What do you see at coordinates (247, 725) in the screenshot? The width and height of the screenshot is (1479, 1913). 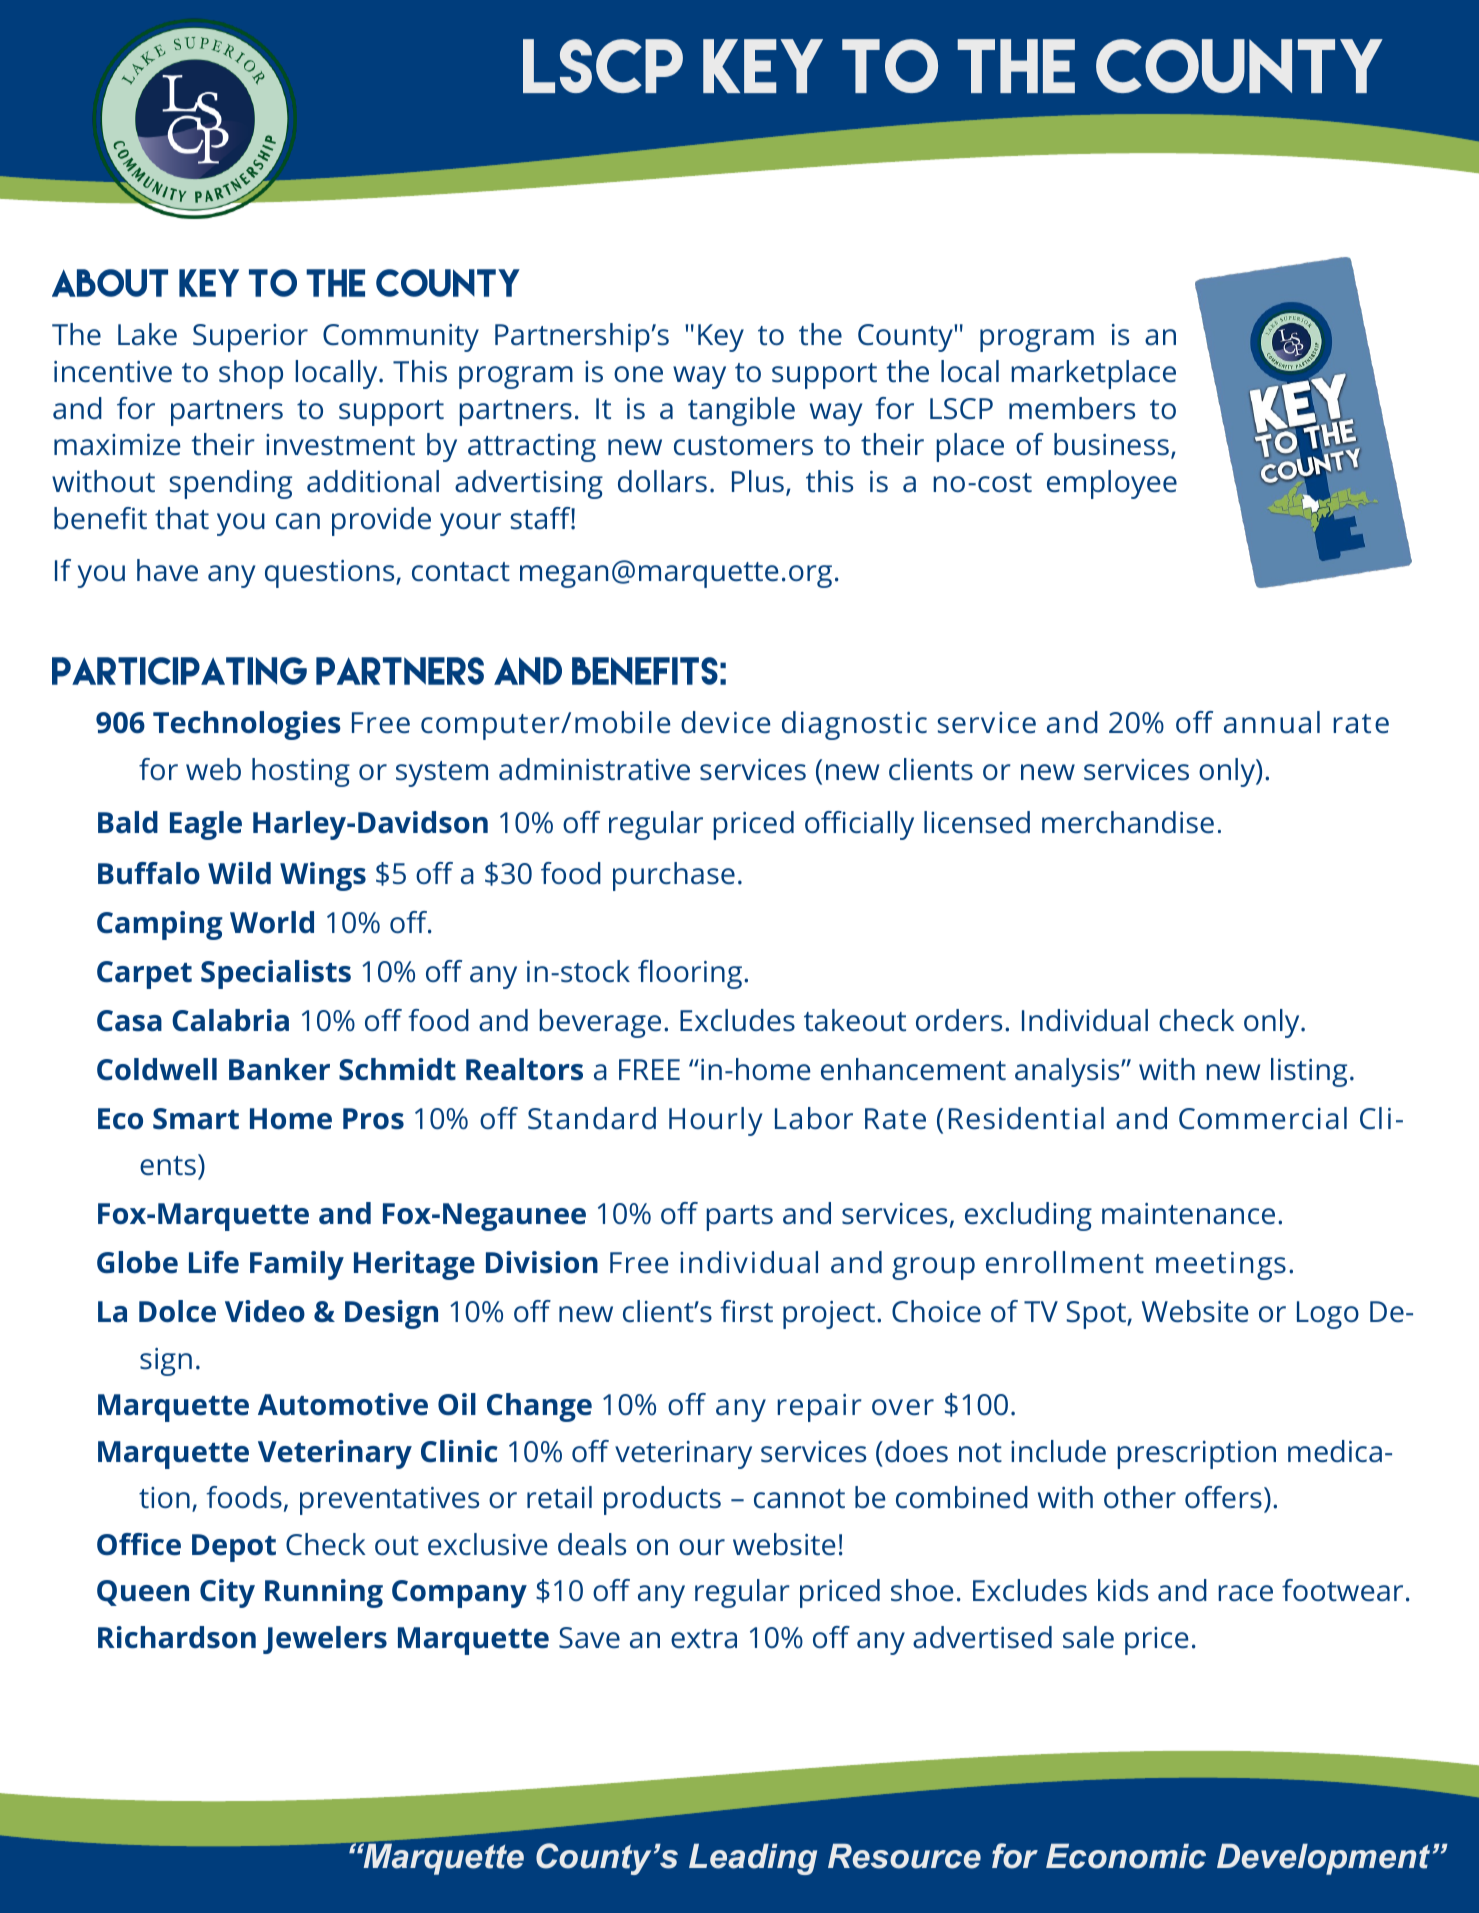 I see `Technologies` at bounding box center [247, 725].
